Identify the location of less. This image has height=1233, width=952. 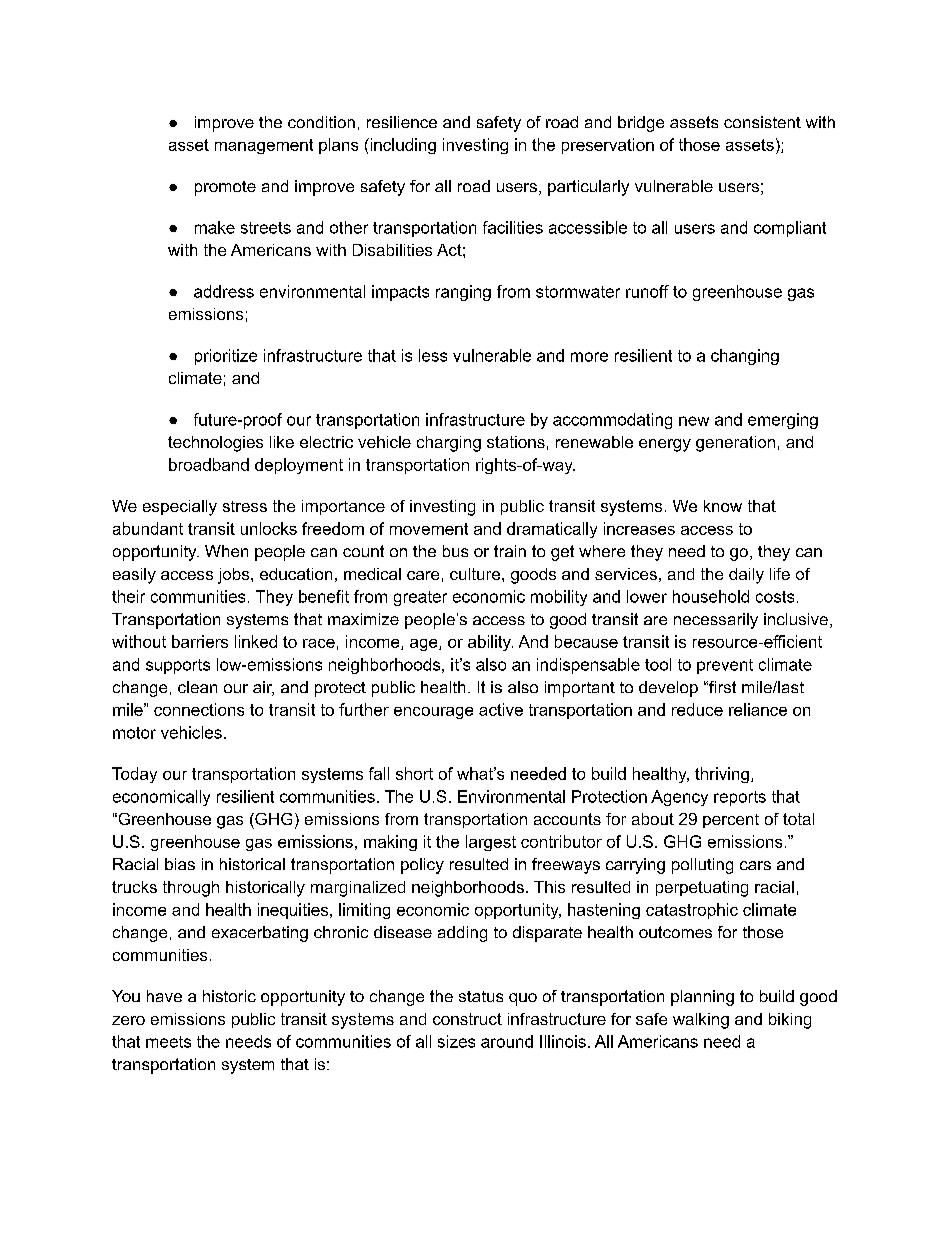
(433, 355).
